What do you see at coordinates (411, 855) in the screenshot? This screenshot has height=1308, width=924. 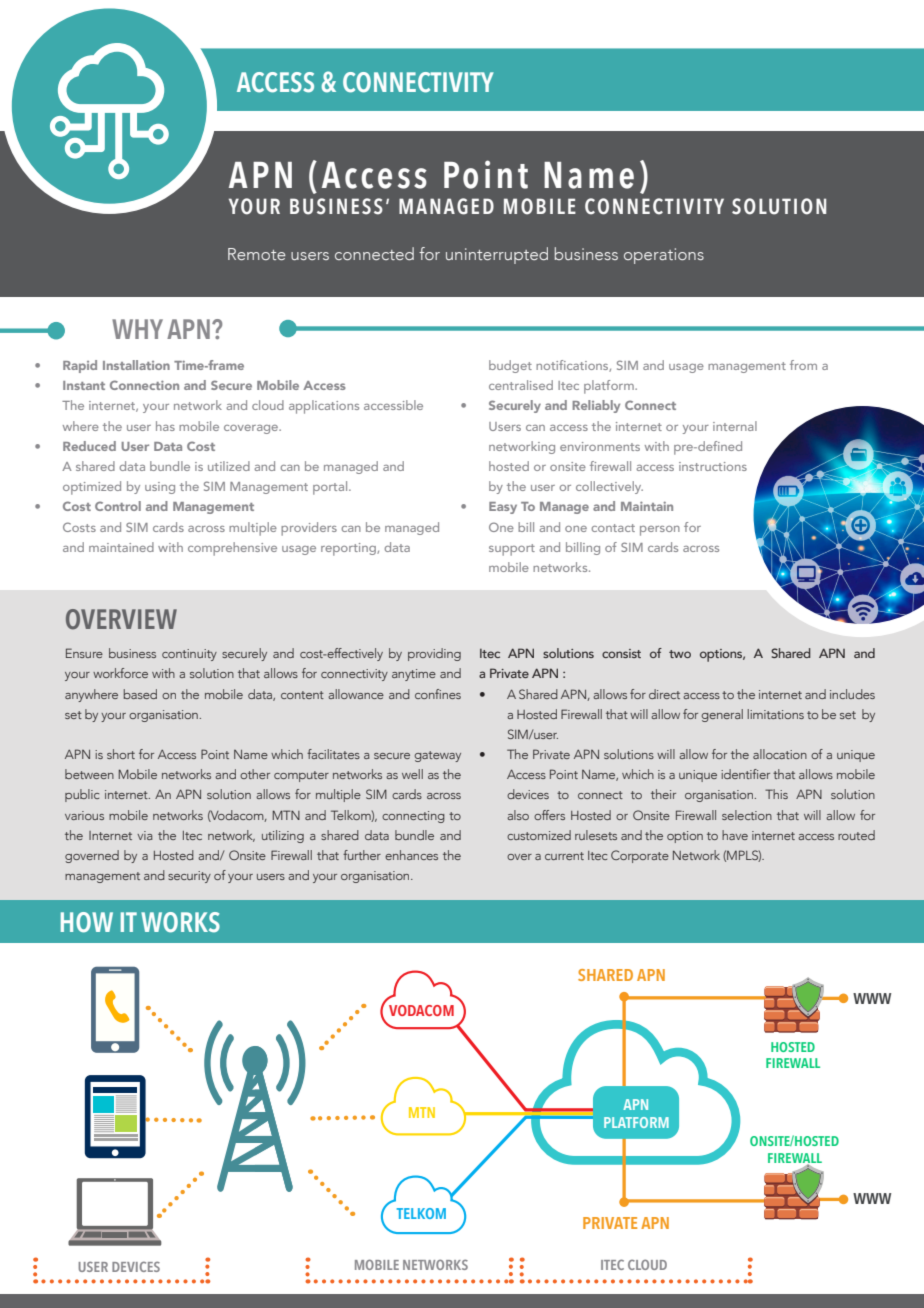 I see `enhances` at bounding box center [411, 855].
